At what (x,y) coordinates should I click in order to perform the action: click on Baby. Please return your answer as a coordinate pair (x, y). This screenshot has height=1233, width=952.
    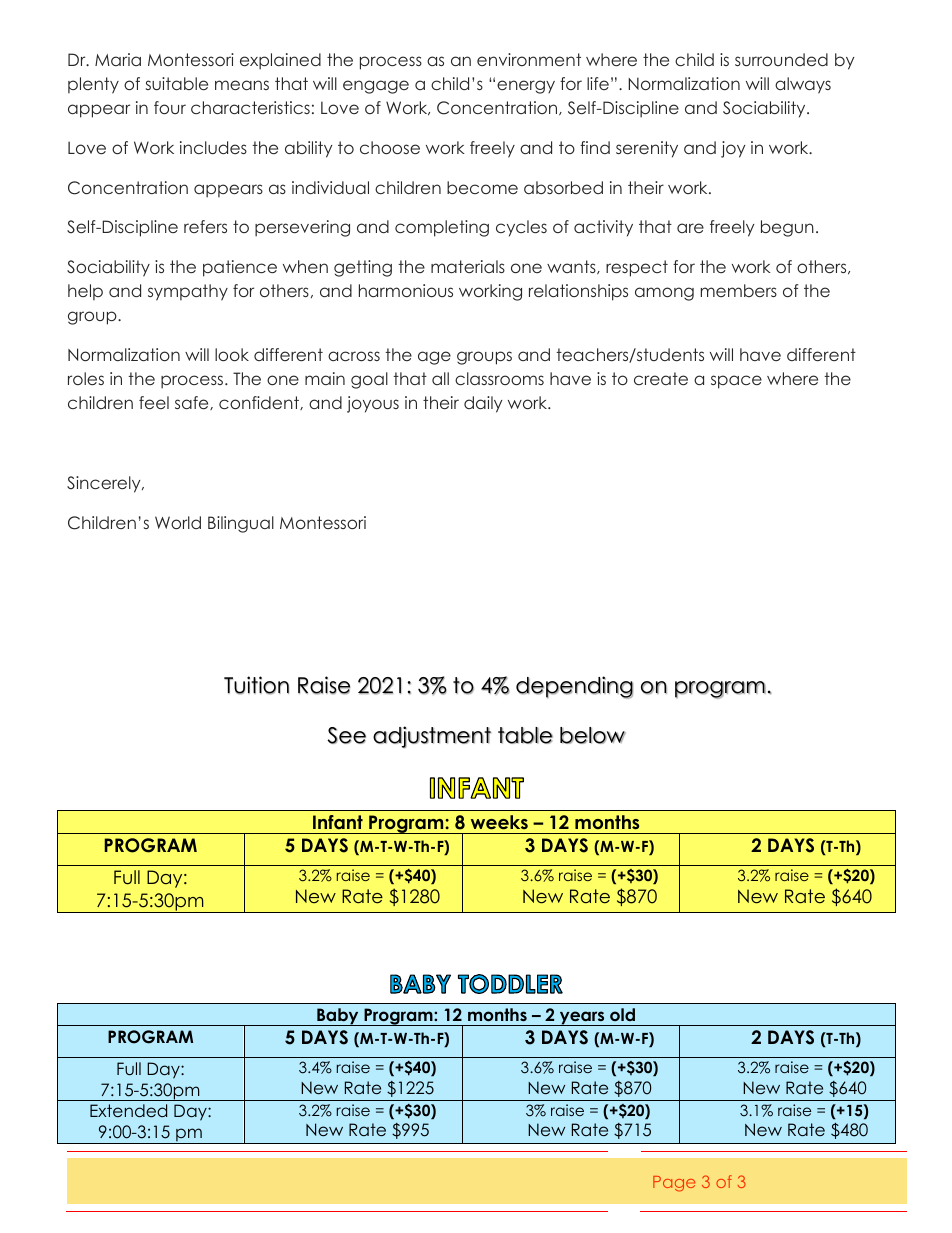
    Looking at the image, I should click on (338, 1017).
